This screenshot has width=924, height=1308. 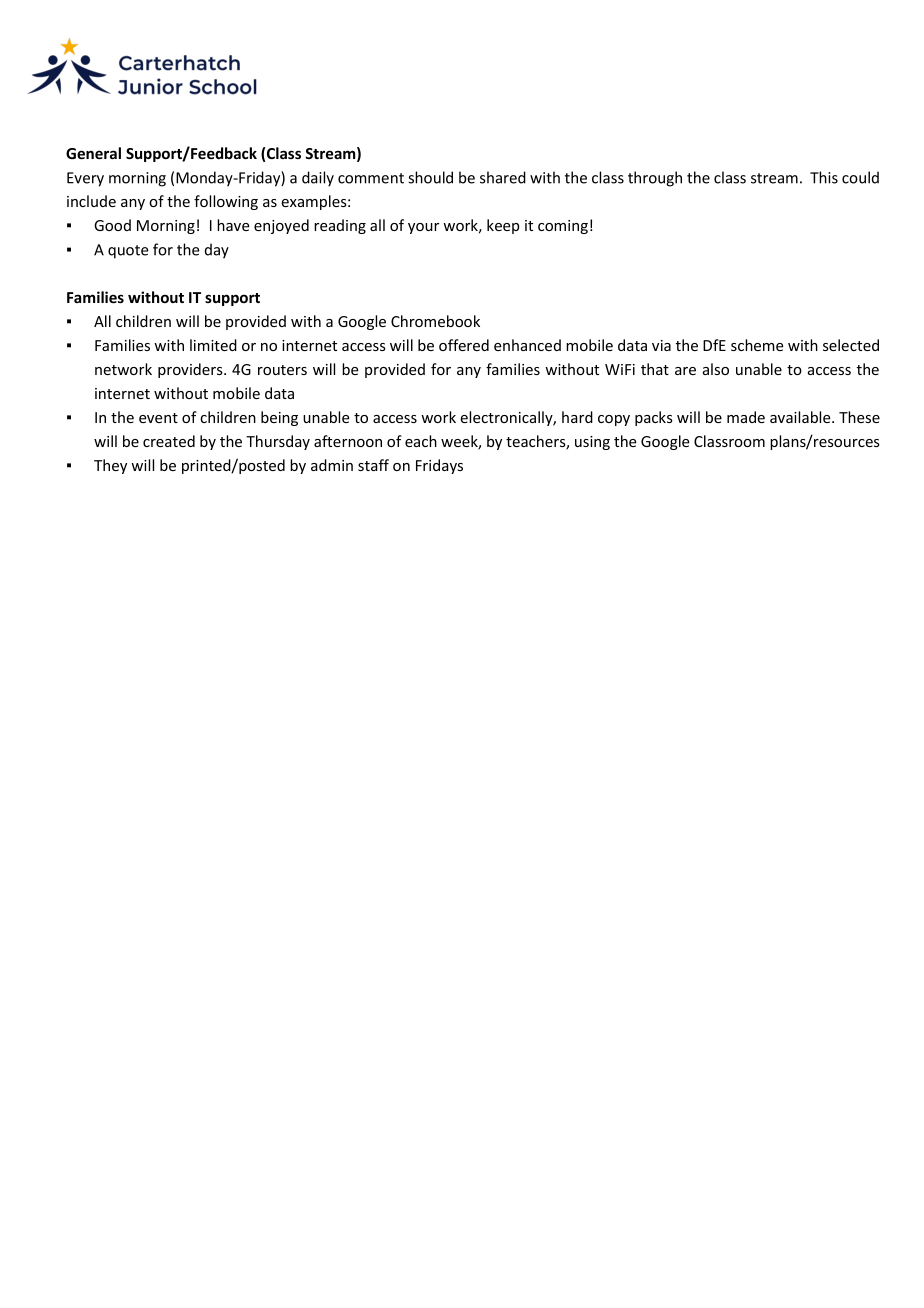 What do you see at coordinates (563, 227) in the screenshot?
I see `coming` at bounding box center [563, 227].
